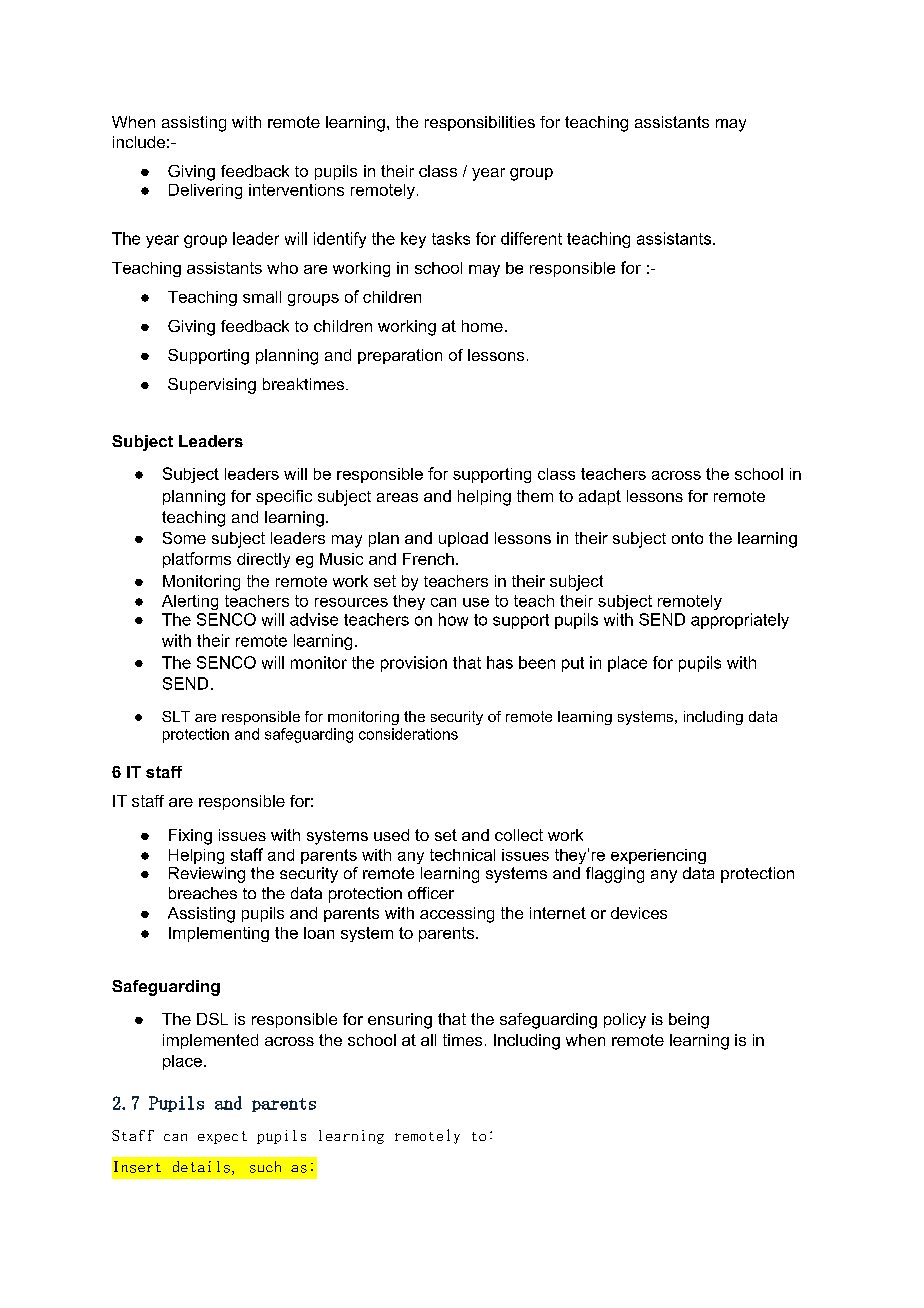  Describe the element at coordinates (222, 1137) in the document. I see `expect` at that location.
